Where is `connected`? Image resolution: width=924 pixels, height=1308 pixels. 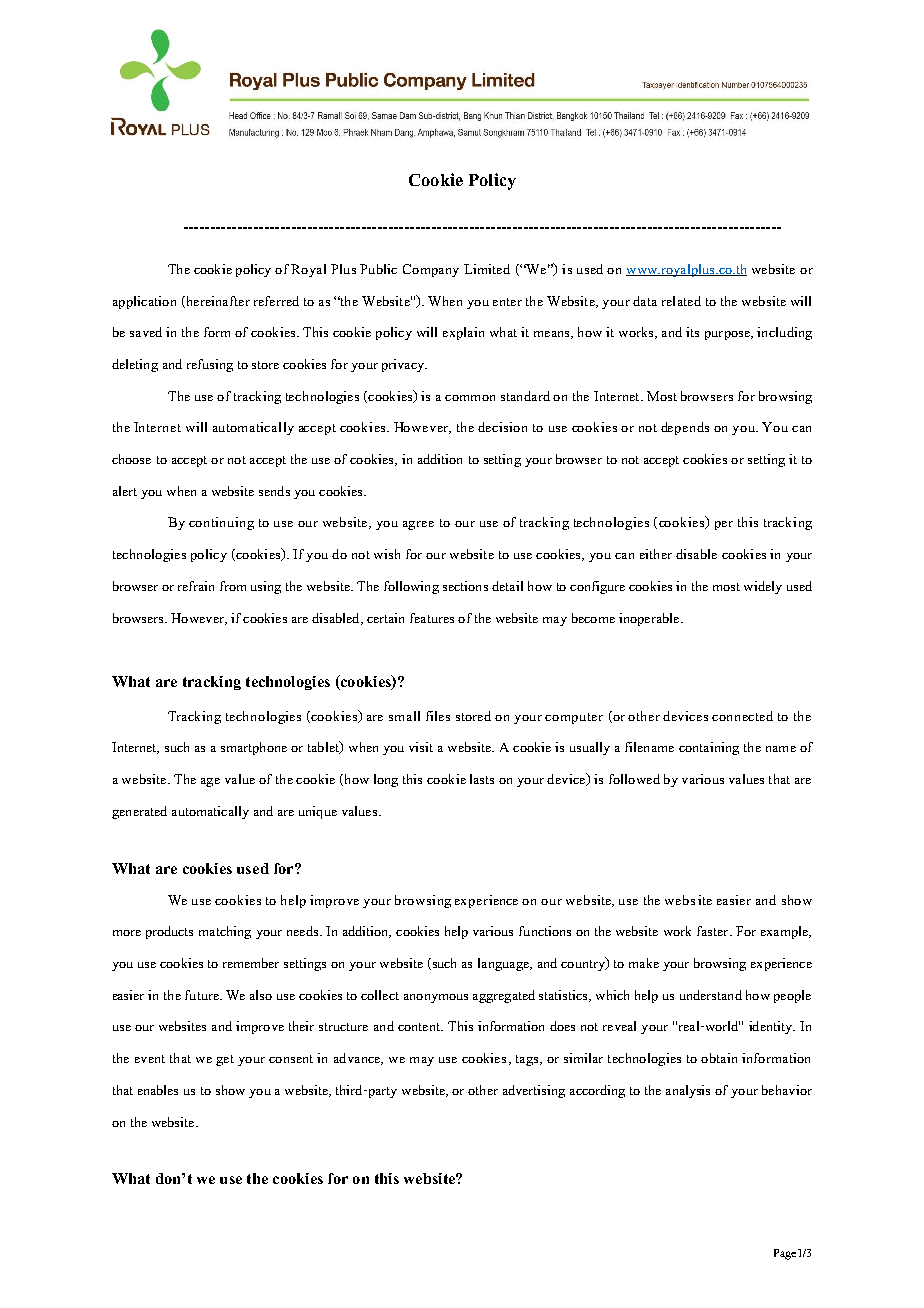
connected is located at coordinates (742, 716).
